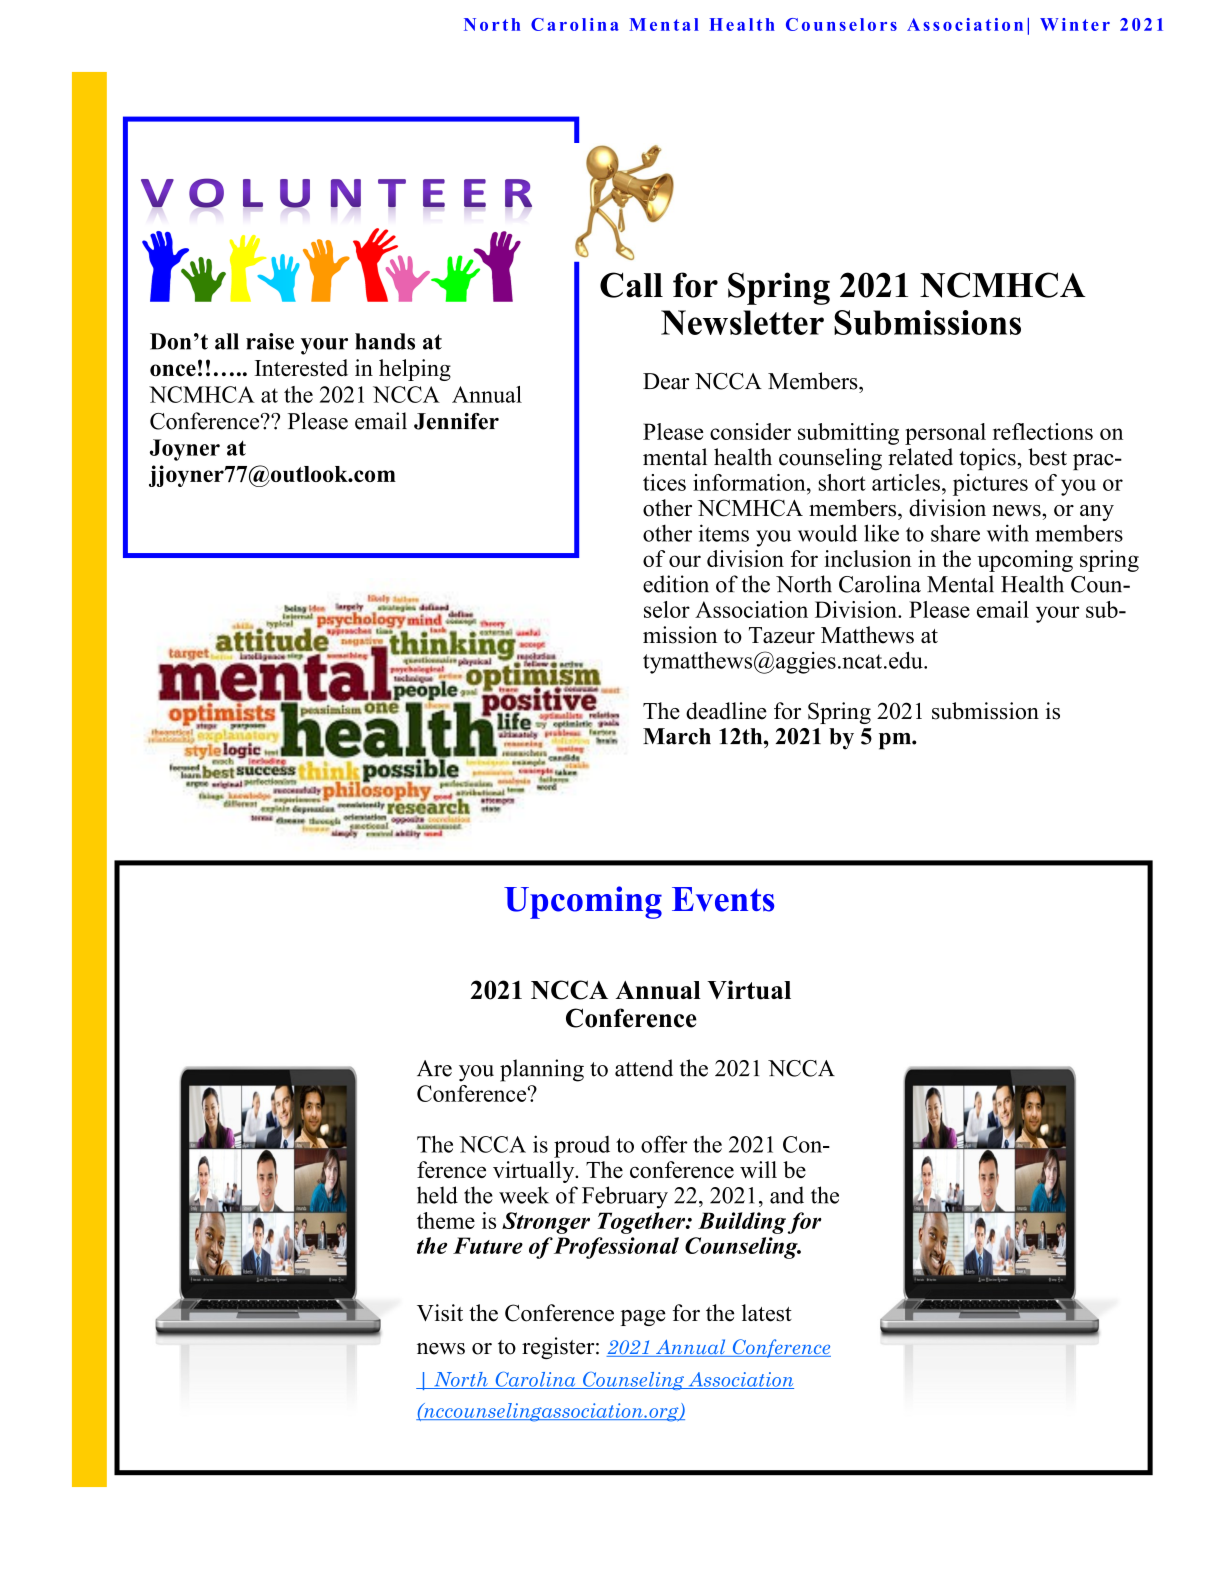 Image resolution: width=1222 pixels, height=1582 pixels. What do you see at coordinates (723, 899) in the screenshot?
I see `Events` at bounding box center [723, 899].
